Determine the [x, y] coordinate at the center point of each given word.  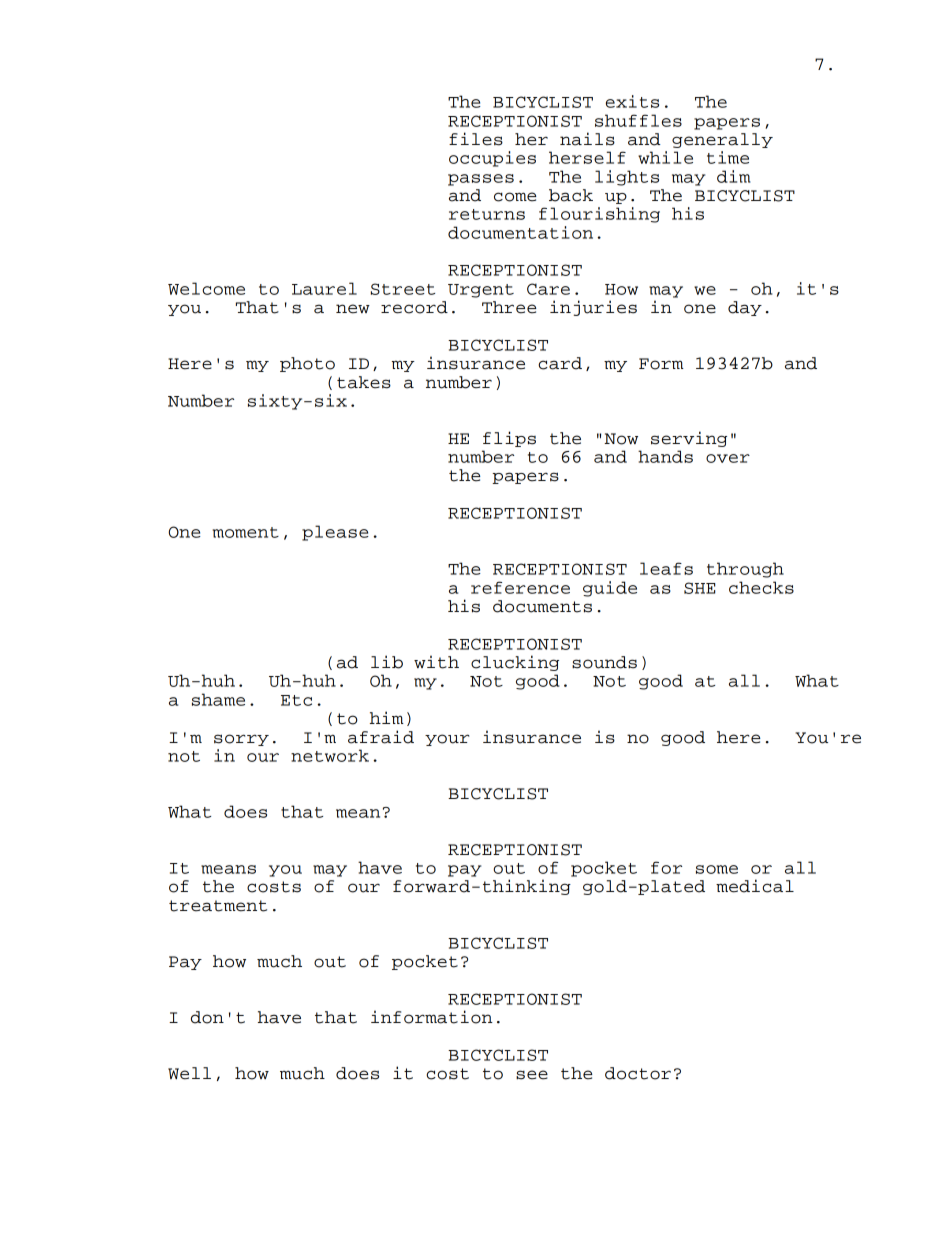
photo [307, 364]
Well [189, 1073]
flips [509, 439]
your [447, 740]
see [532, 1075]
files [476, 139]
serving [689, 439]
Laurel [324, 288]
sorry [241, 740]
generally [722, 140]
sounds [604, 662]
